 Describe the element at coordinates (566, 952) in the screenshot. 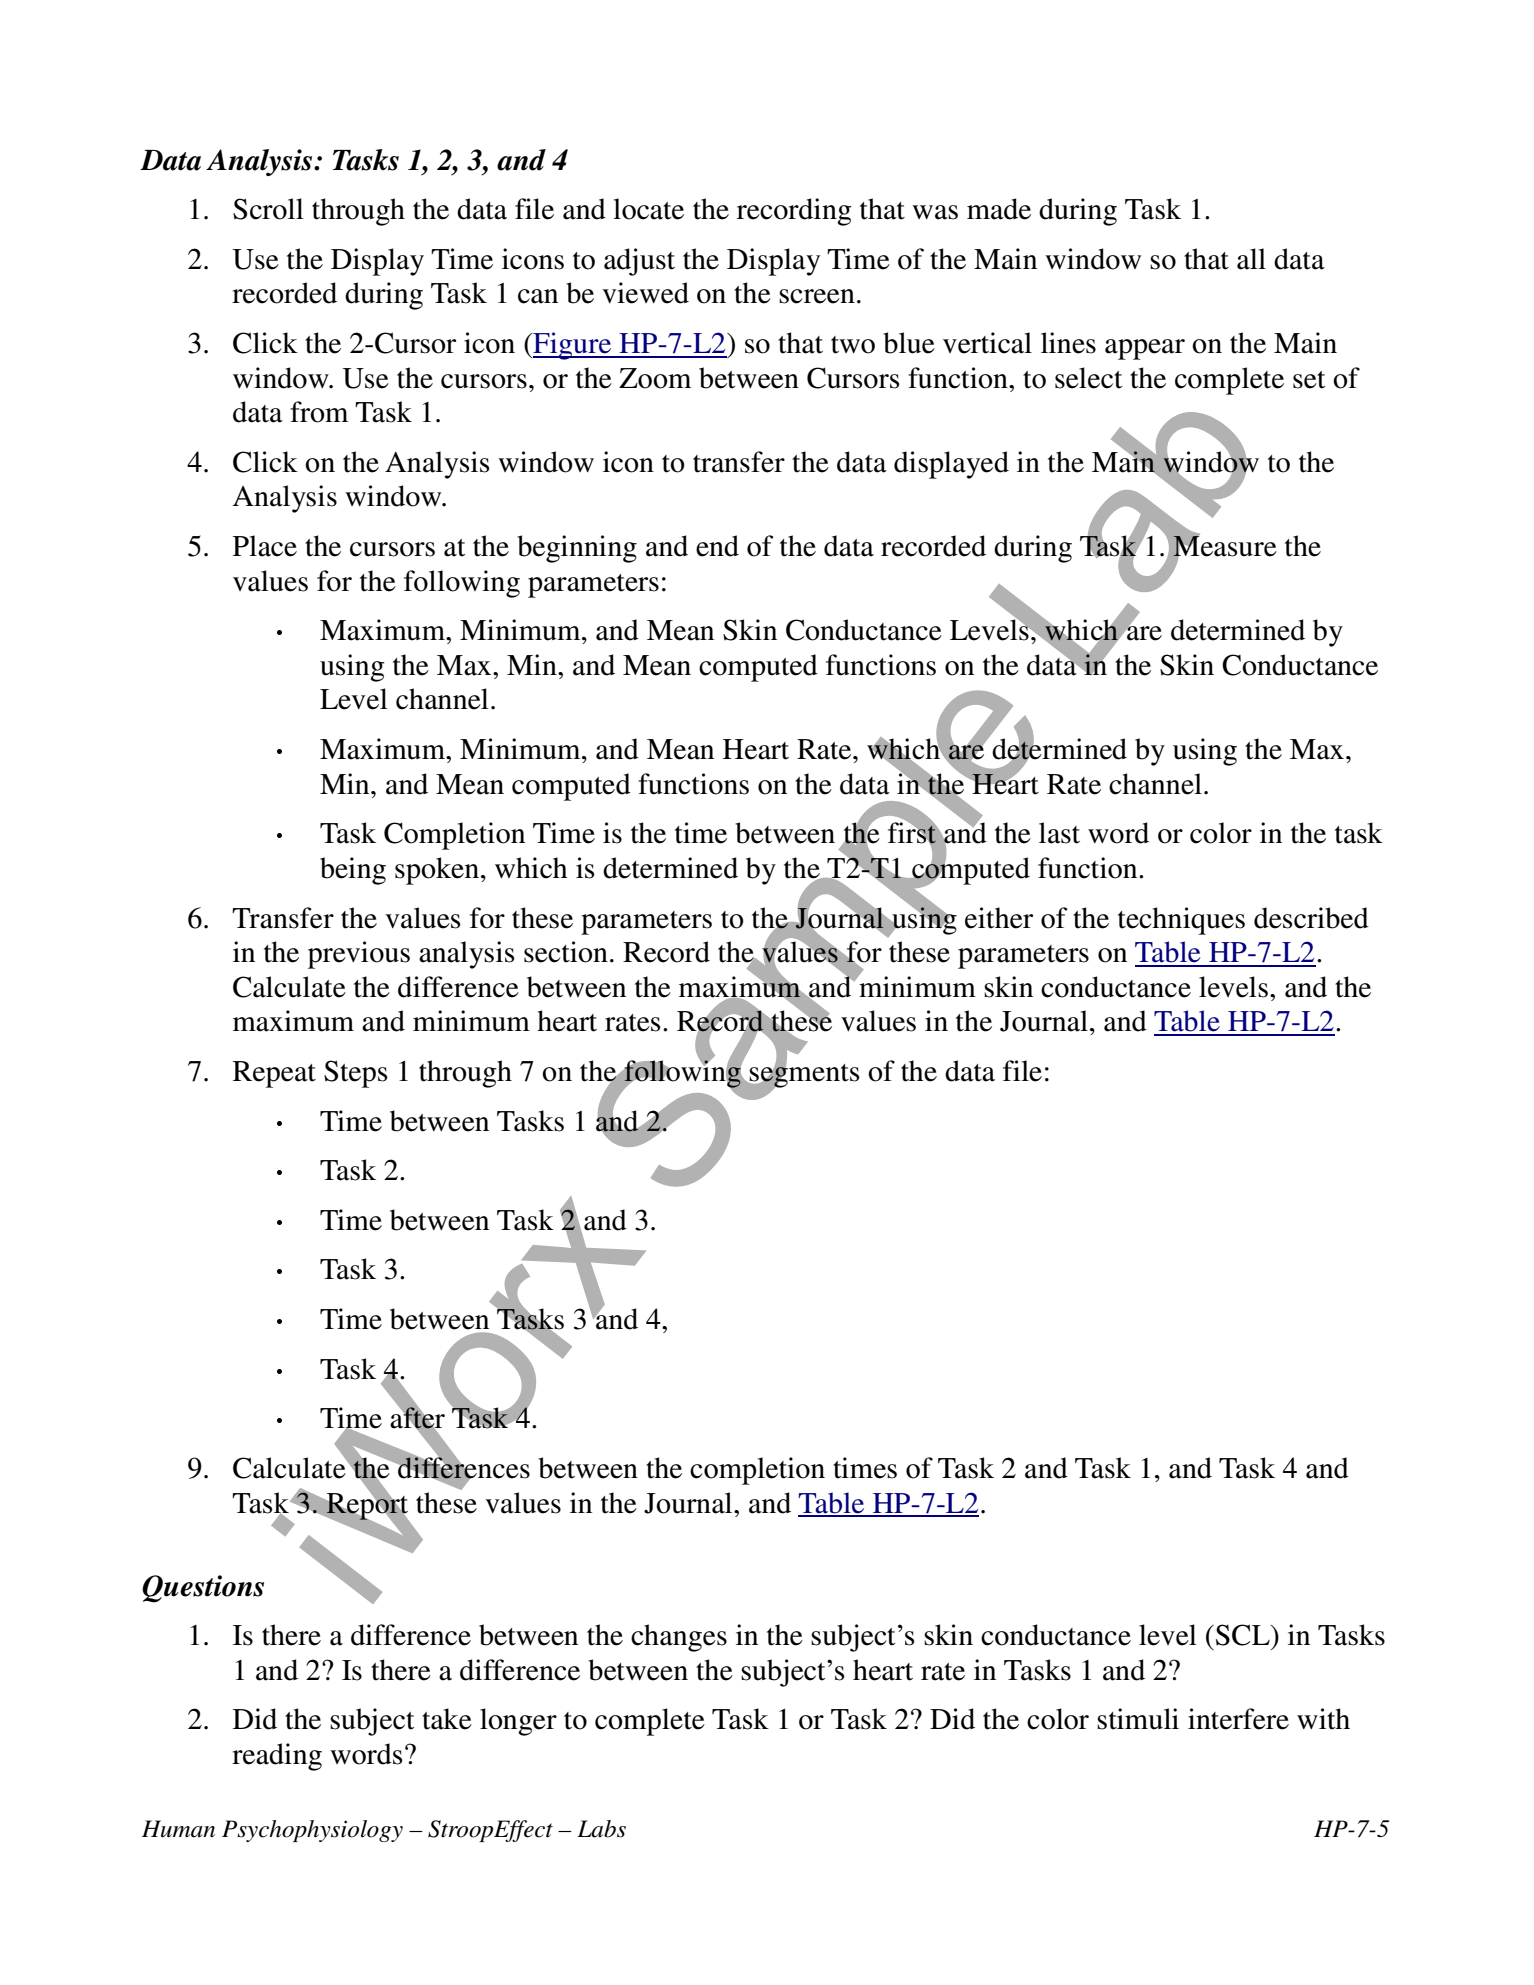

I see `section` at that location.
